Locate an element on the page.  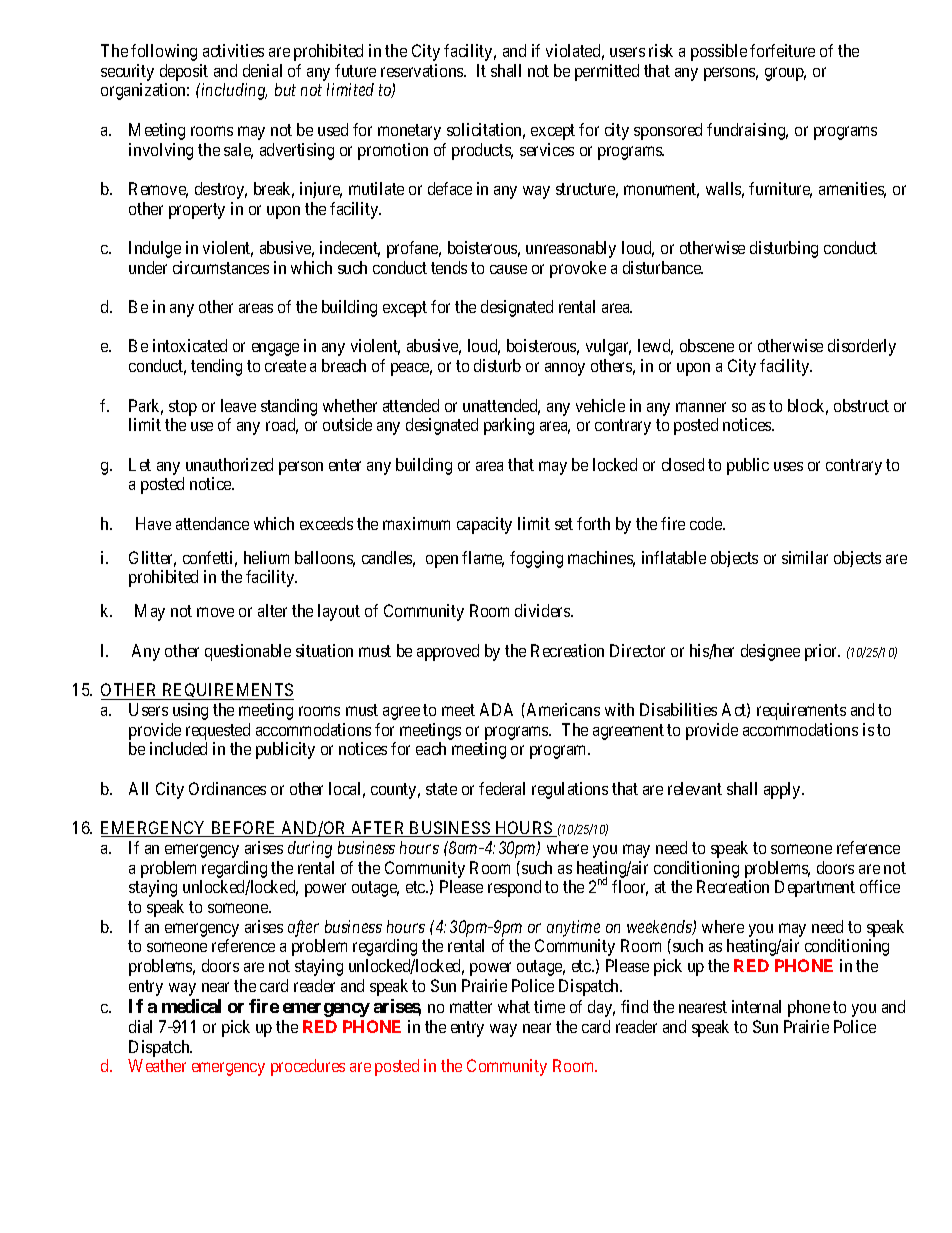
forfeiture is located at coordinates (782, 50).
